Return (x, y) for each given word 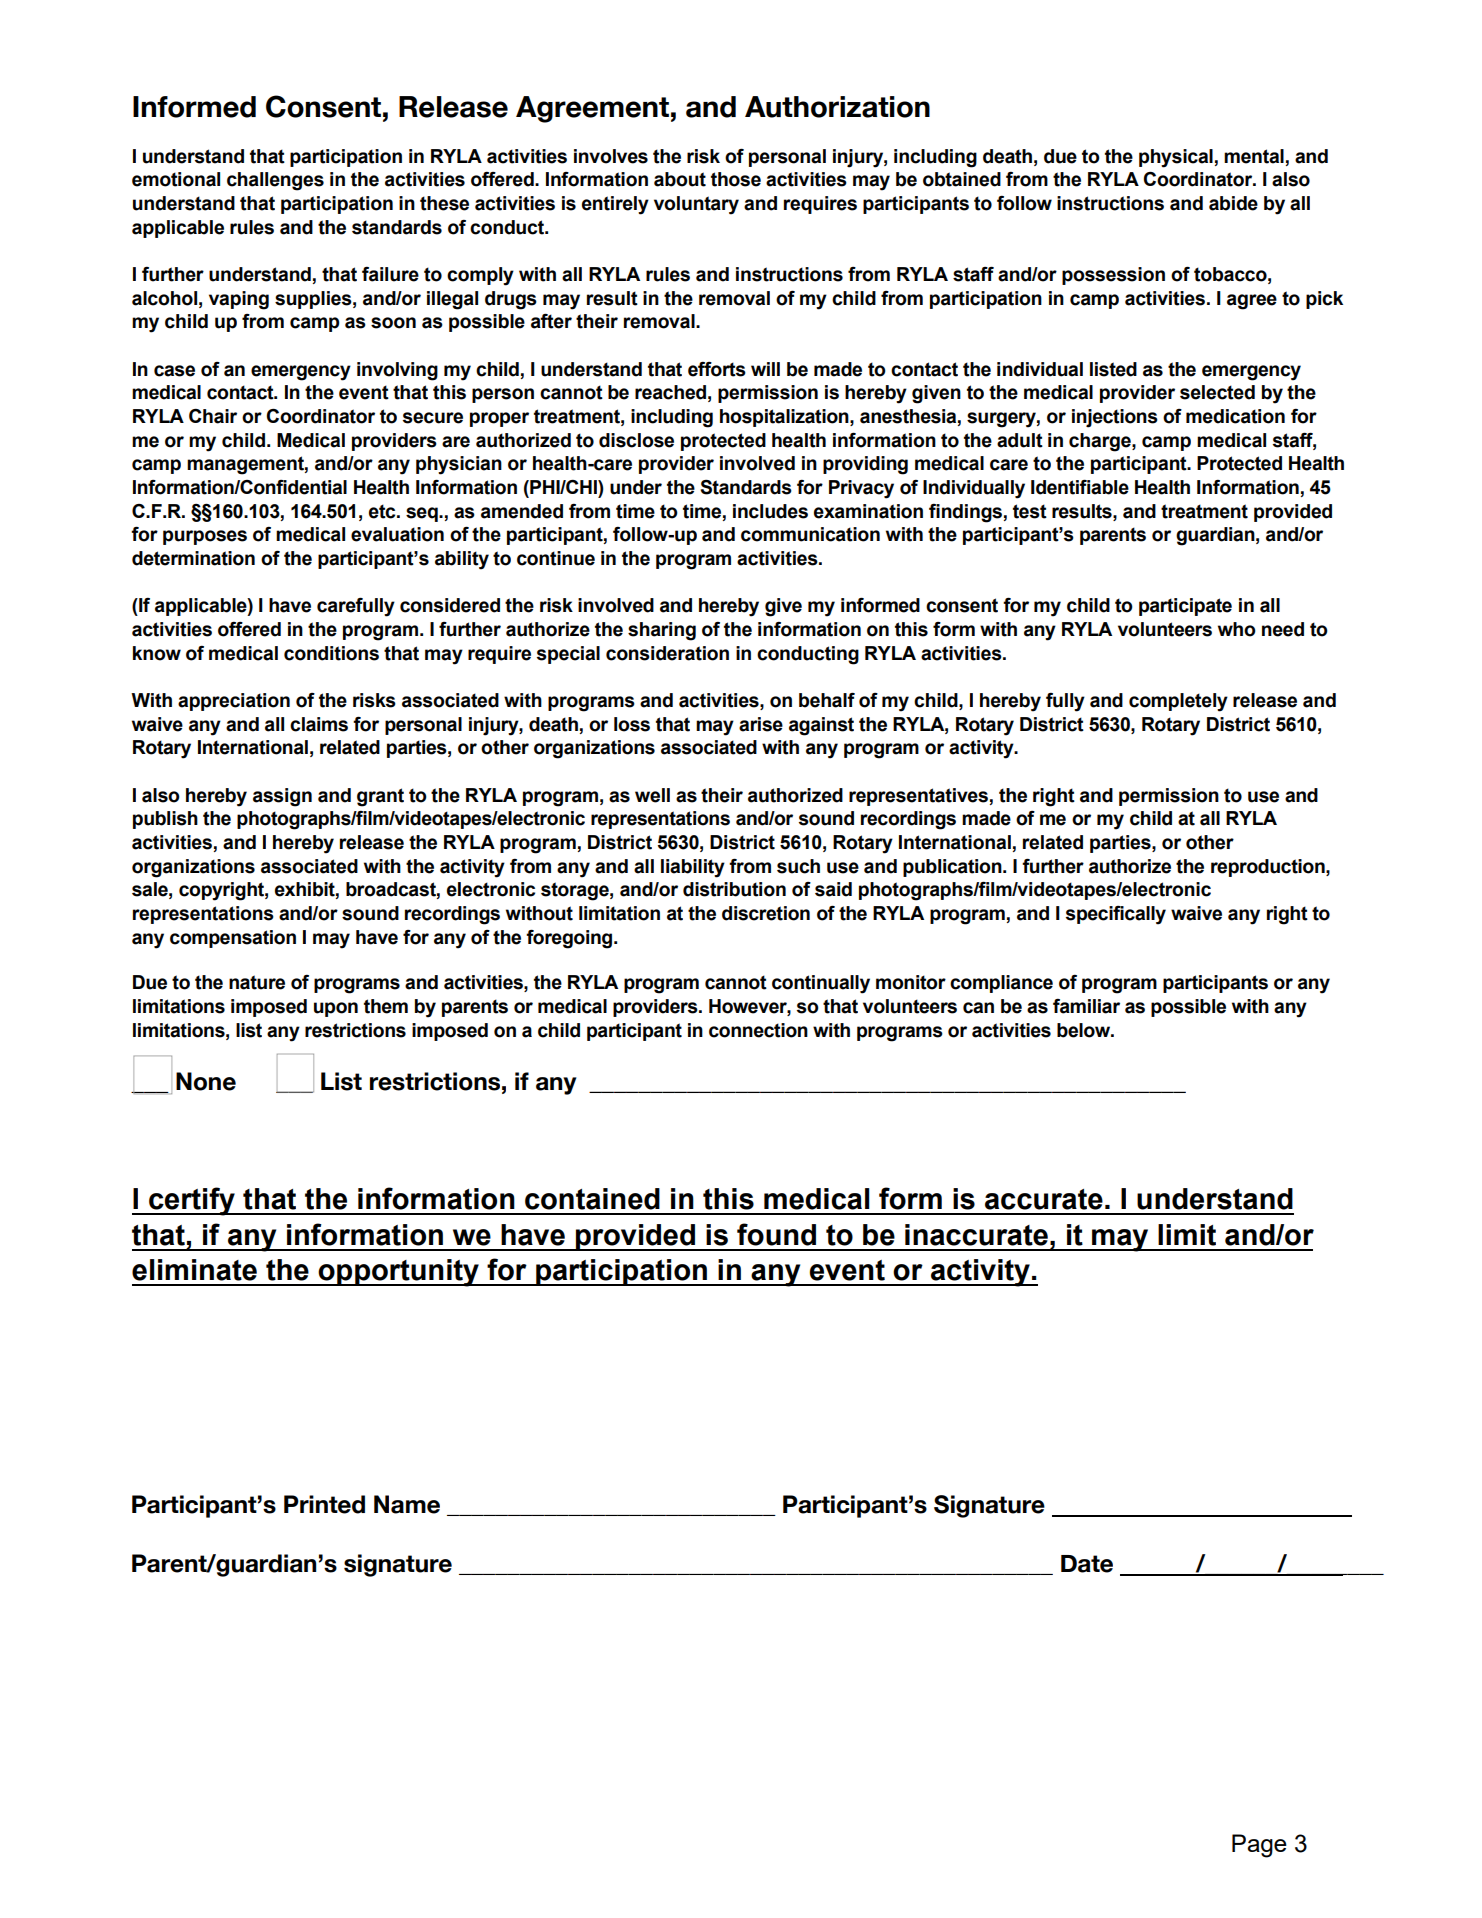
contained (592, 1199)
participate (1185, 607)
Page (1259, 1846)
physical (1176, 158)
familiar (1086, 1006)
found (776, 1234)
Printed (324, 1504)
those (736, 179)
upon (336, 1009)
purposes (205, 537)
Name (407, 1504)
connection (758, 1030)
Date (1087, 1564)
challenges (275, 181)
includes (770, 511)
